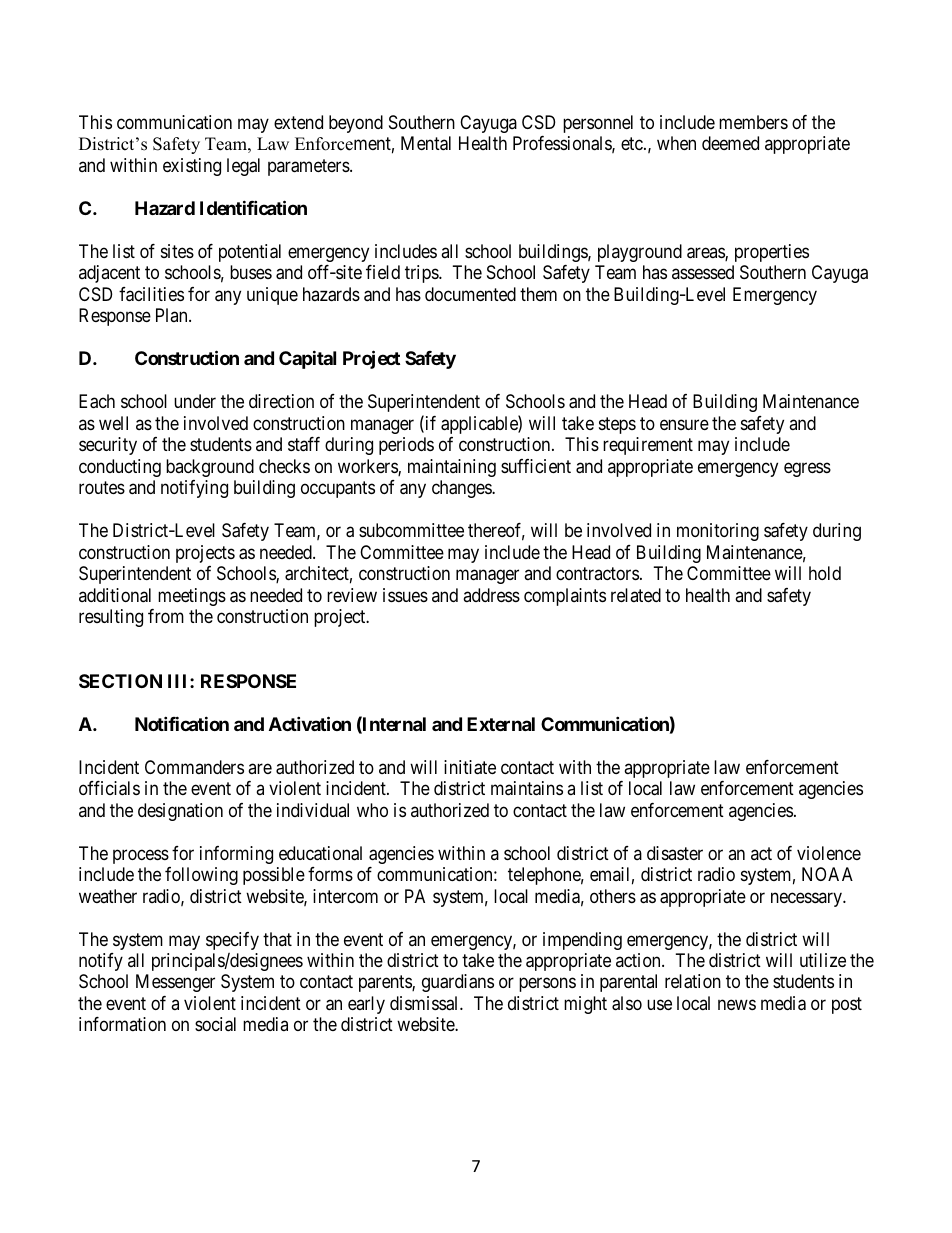  What do you see at coordinates (730, 143) in the screenshot?
I see `deemed` at bounding box center [730, 143].
